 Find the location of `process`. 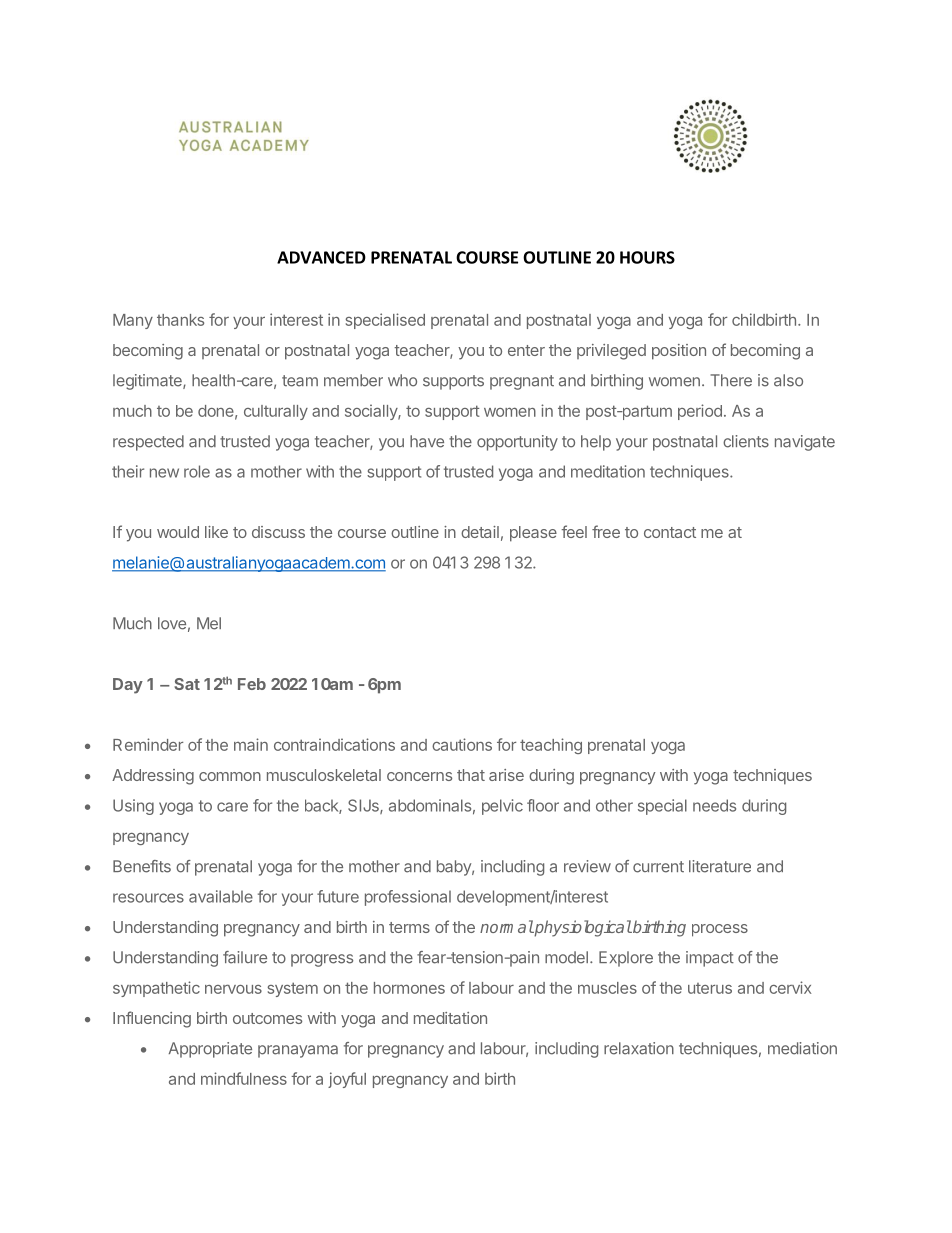

process is located at coordinates (720, 930).
